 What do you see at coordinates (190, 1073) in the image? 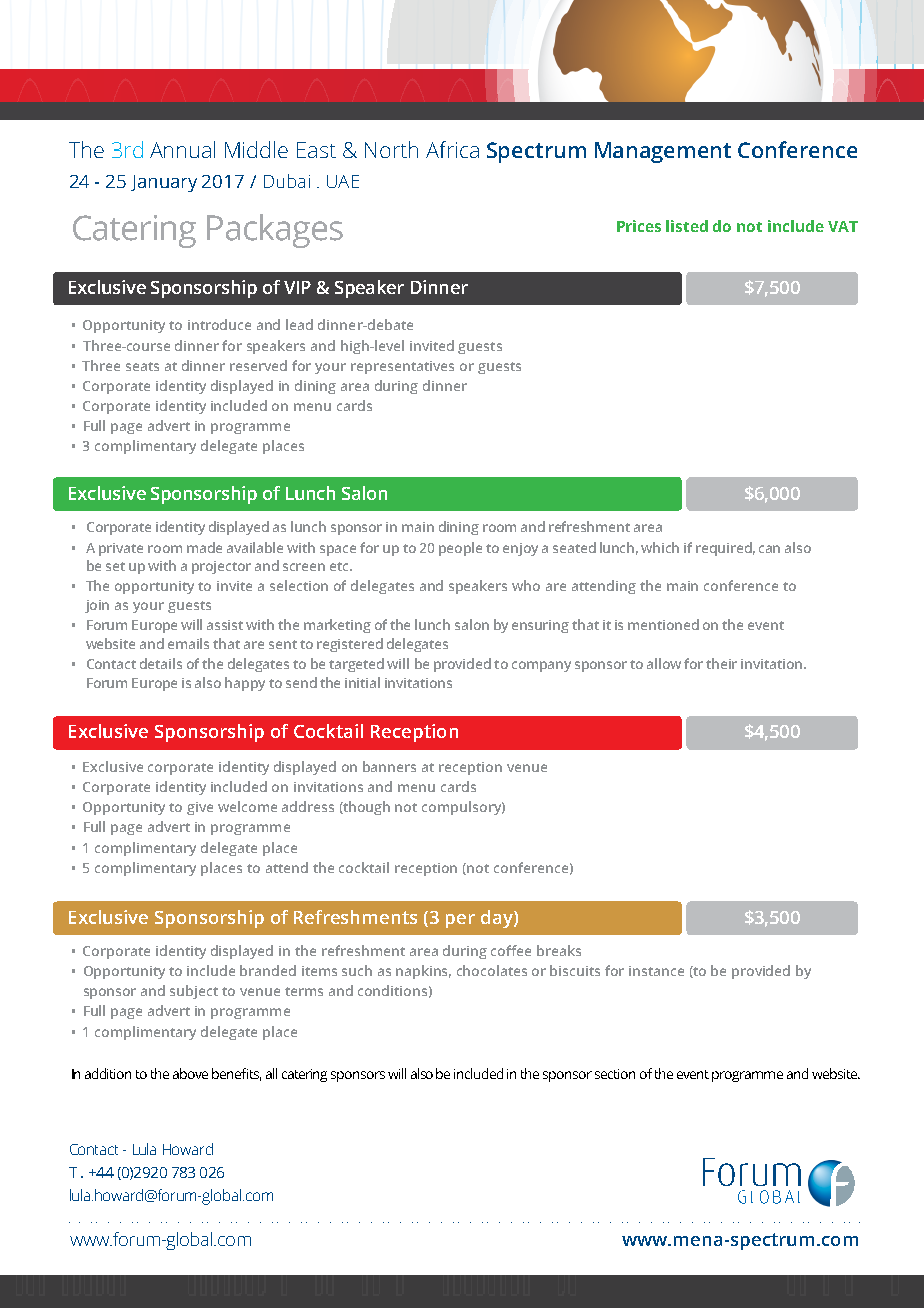
I see `above` at bounding box center [190, 1073].
